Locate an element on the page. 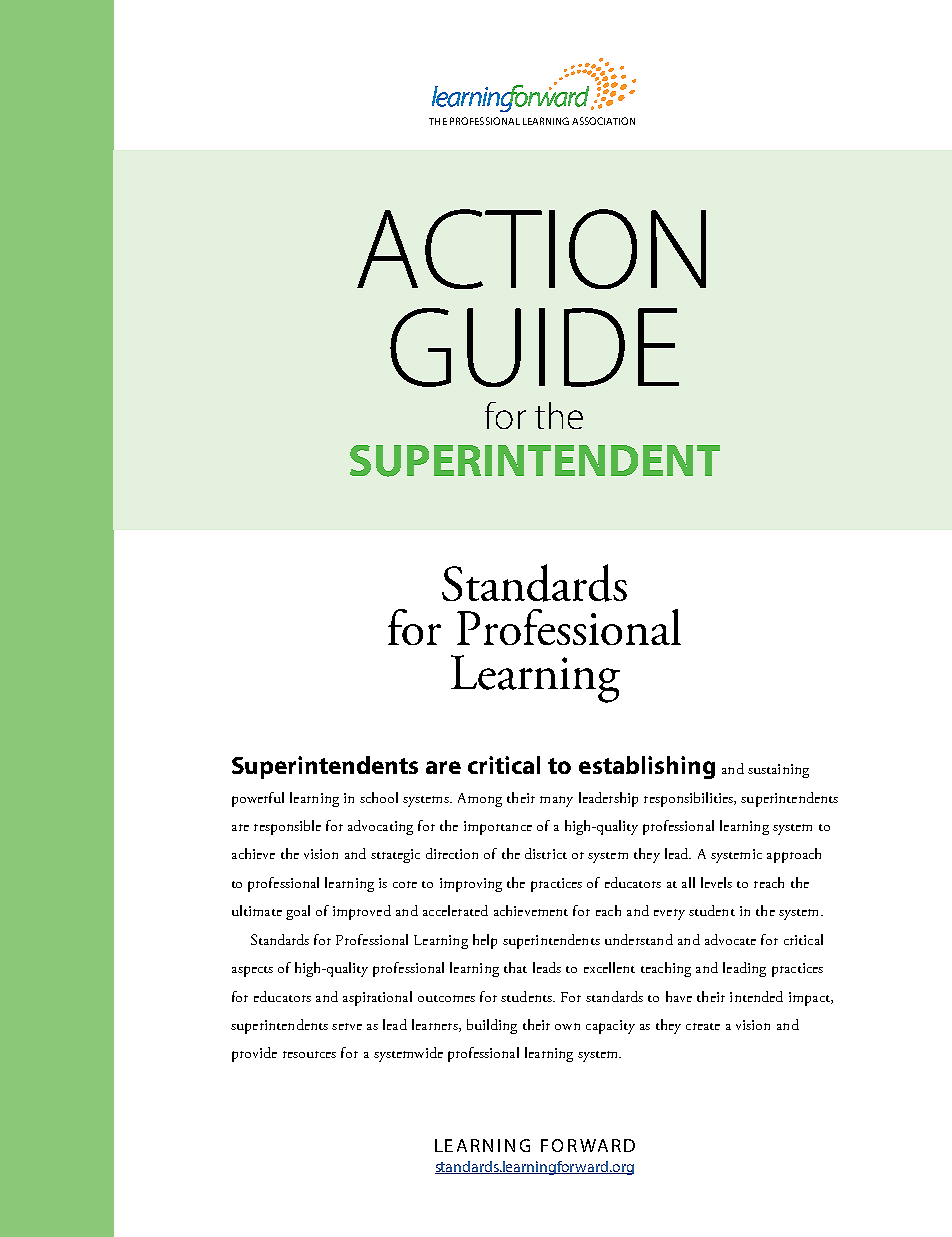 The image size is (952, 1237). own is located at coordinates (567, 1026).
